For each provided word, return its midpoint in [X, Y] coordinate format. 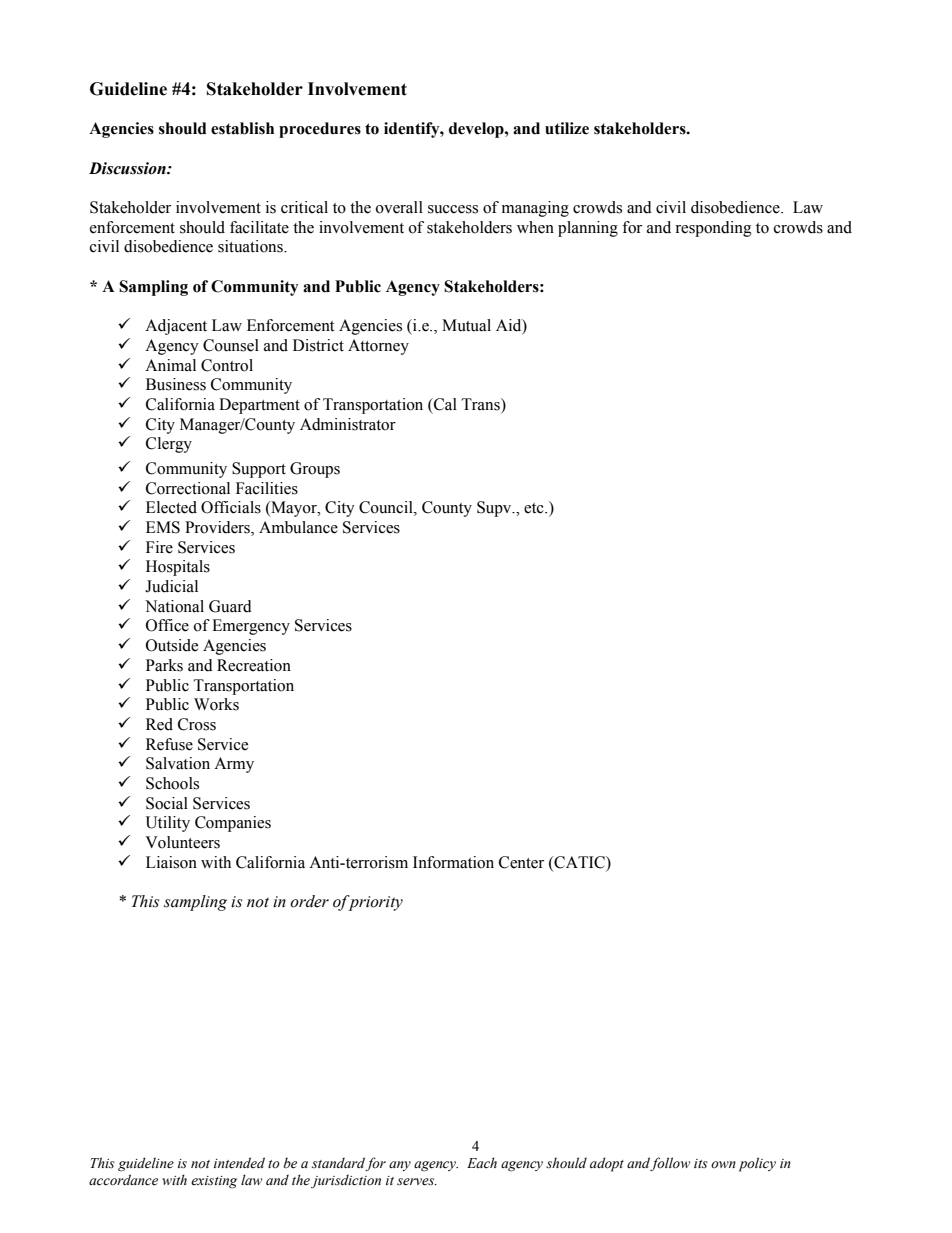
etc [535, 508]
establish [242, 128]
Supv [495, 509]
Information [453, 862]
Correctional [188, 488]
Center [521, 862]
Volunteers [182, 842]
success [453, 209]
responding [713, 229]
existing [214, 1182]
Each [482, 1163]
